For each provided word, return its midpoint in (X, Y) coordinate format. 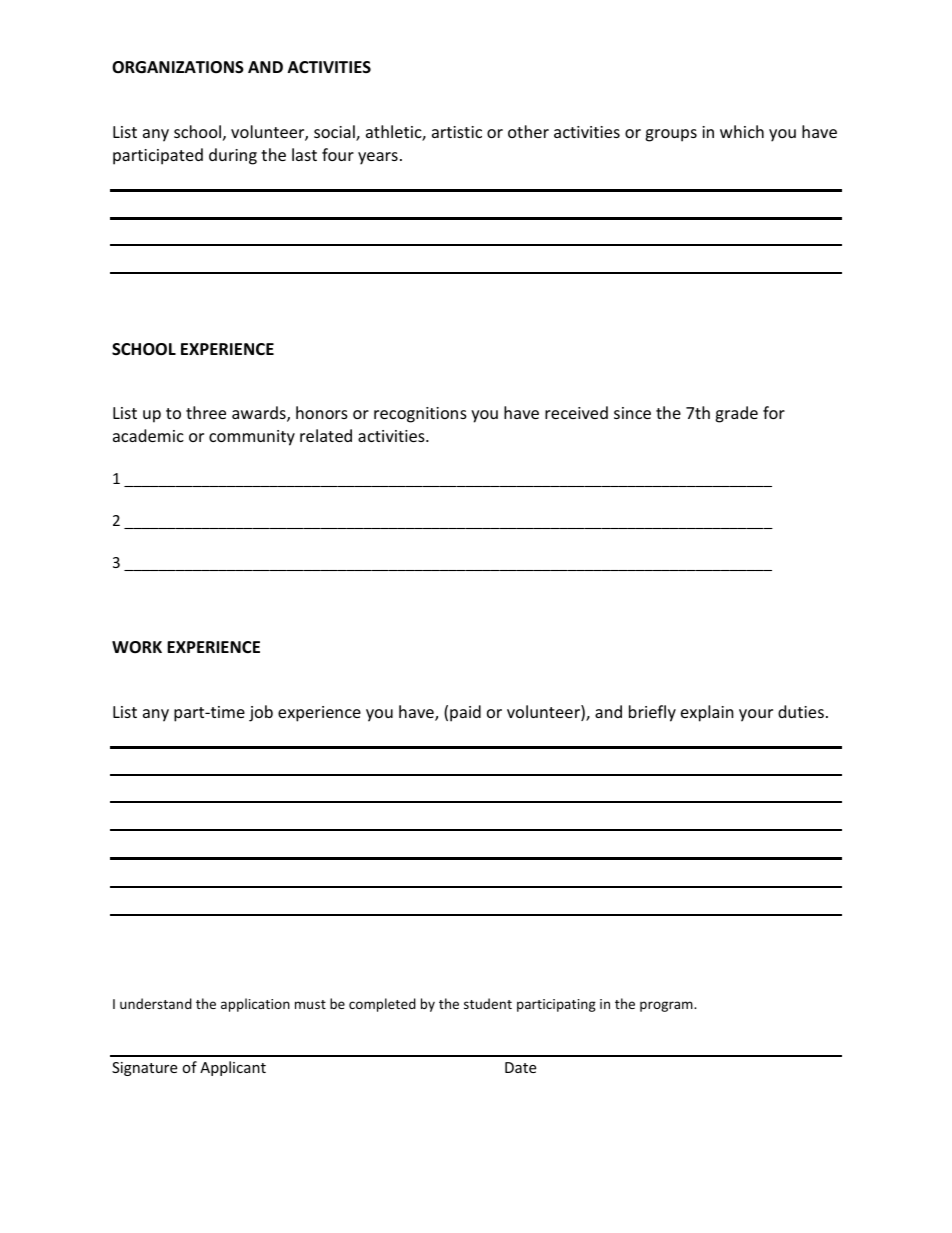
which (742, 131)
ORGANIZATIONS (178, 67)
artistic (457, 132)
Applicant (233, 1068)
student (488, 1003)
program (667, 1006)
